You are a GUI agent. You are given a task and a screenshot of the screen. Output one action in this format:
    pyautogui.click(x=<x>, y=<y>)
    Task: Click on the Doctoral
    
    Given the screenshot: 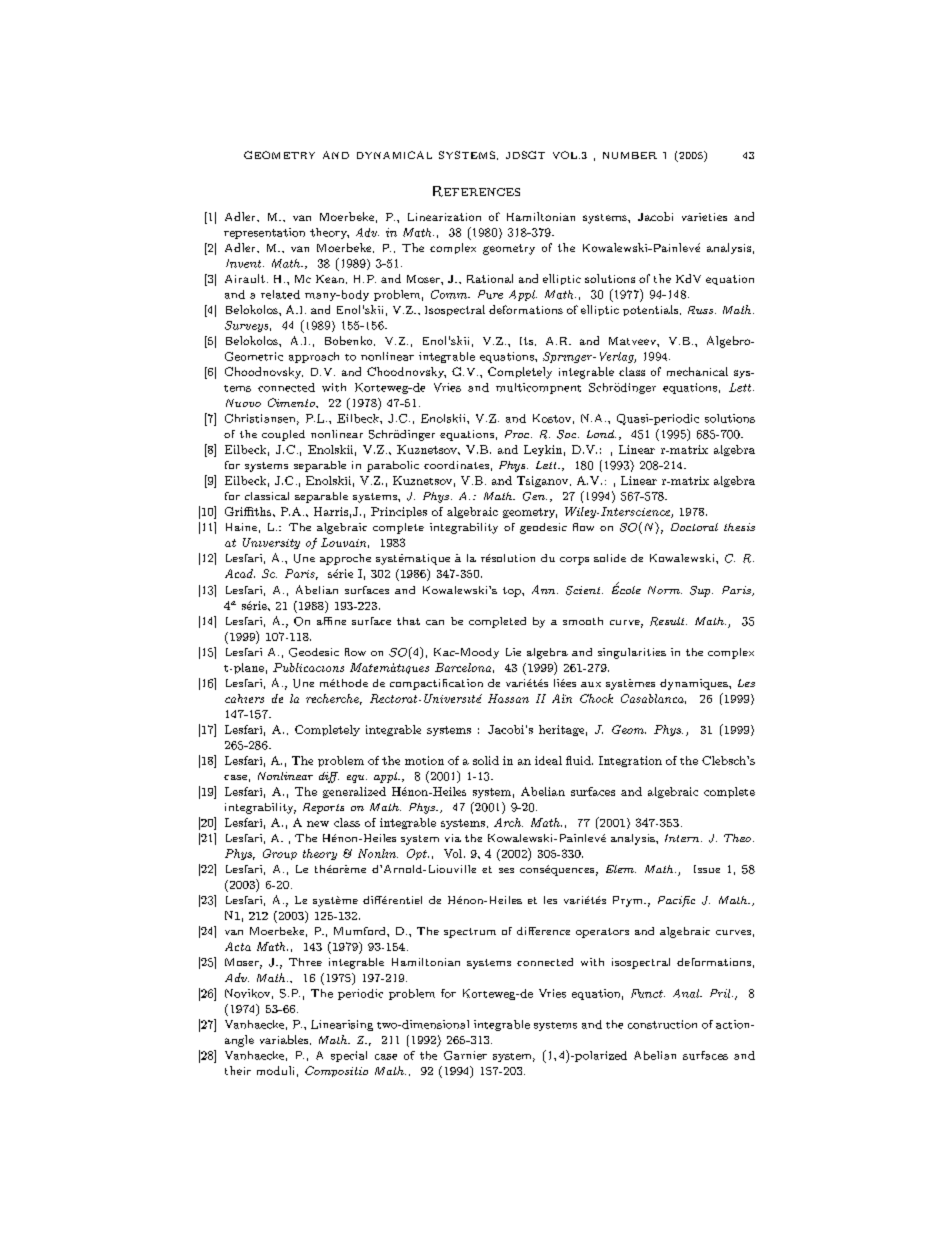 What is the action you would take?
    pyautogui.click(x=694, y=527)
